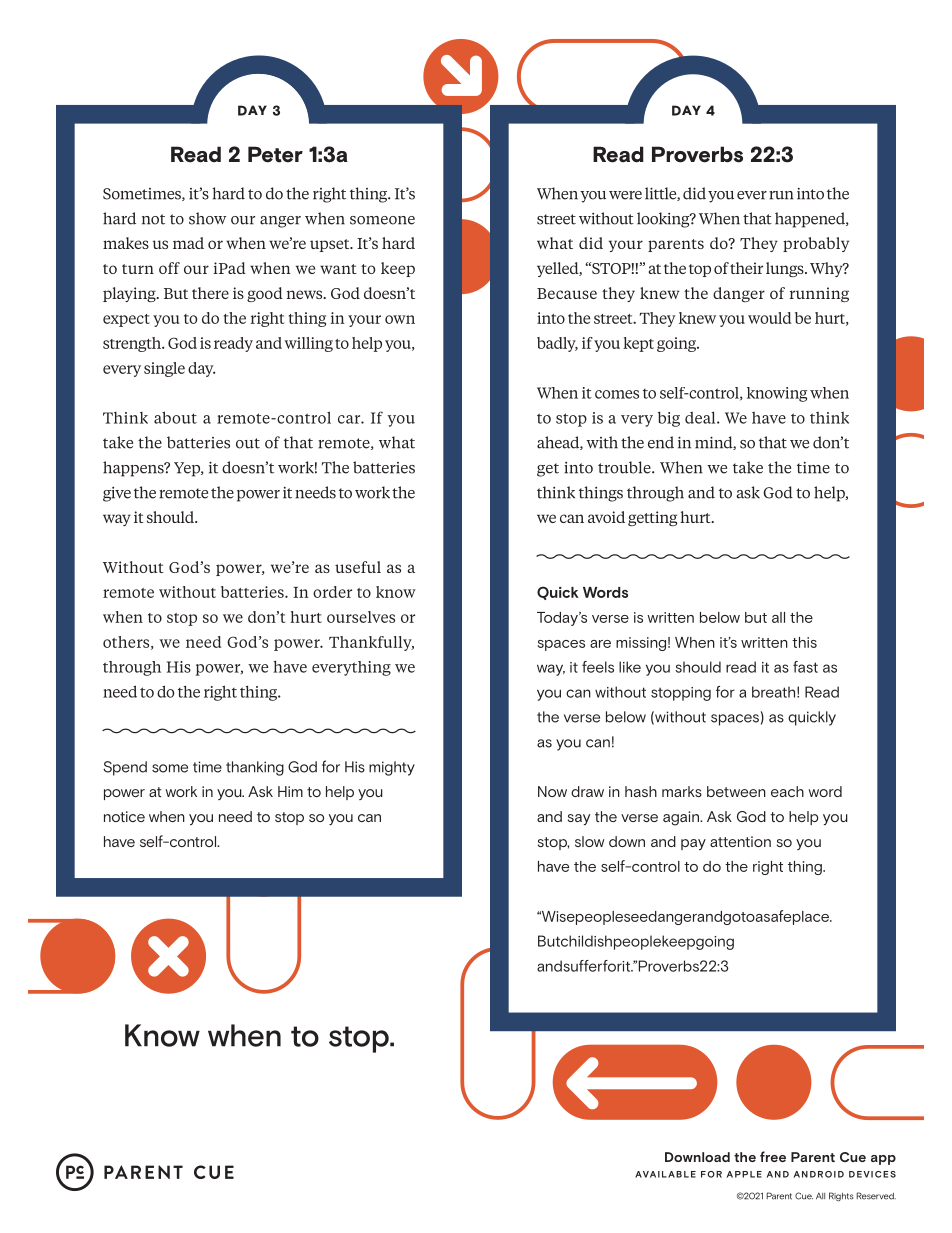 The image size is (952, 1233). I want to click on show, so click(207, 218).
